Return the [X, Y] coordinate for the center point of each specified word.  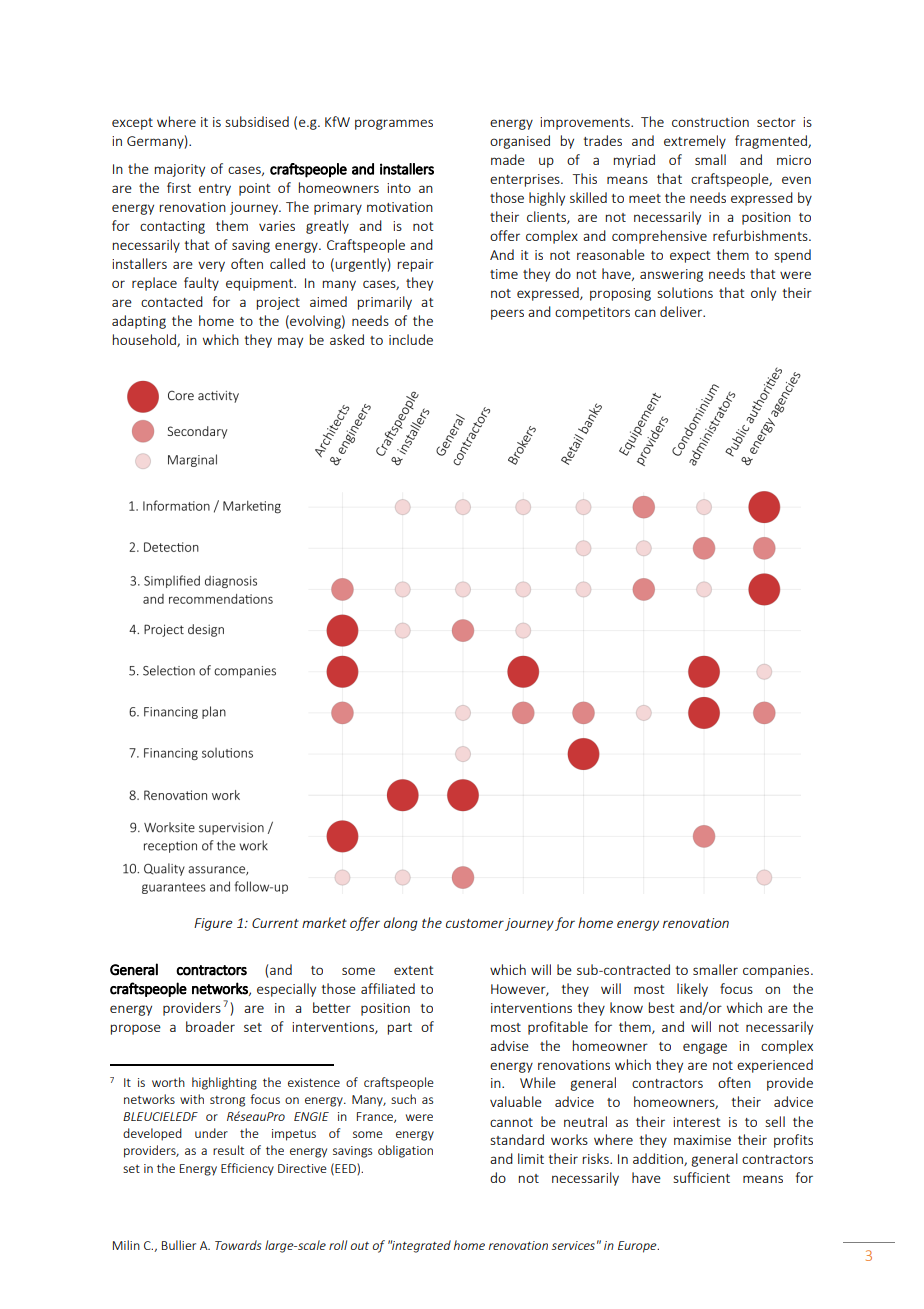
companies [777, 971]
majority [180, 170]
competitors [592, 313]
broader [210, 1026]
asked [347, 339]
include [411, 339]
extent [414, 970]
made [508, 159]
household [145, 340]
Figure [213, 924]
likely [692, 990]
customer [475, 923]
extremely [695, 142]
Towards [238, 1245]
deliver [682, 311]
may [290, 342]
